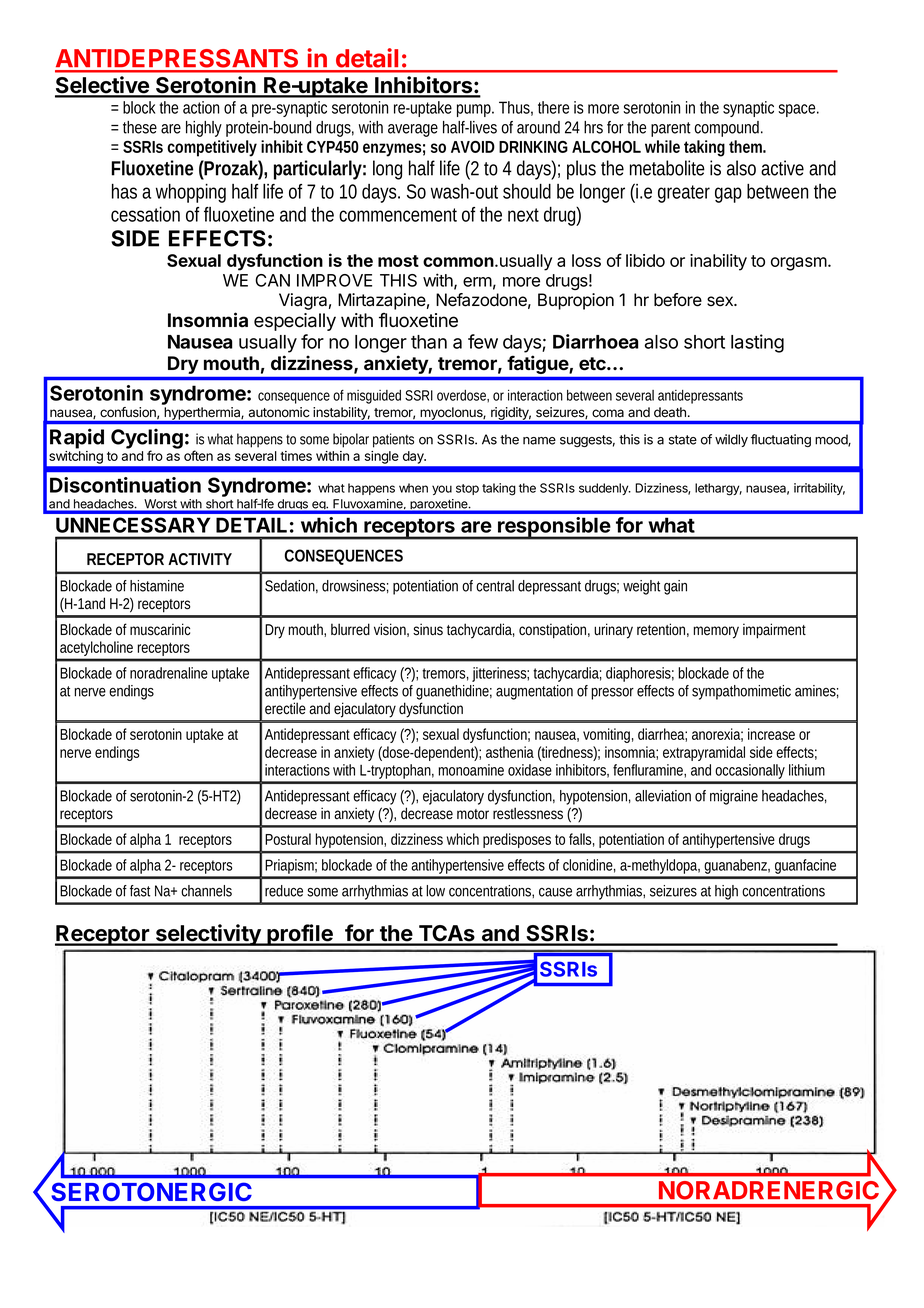 Image resolution: width=924 pixels, height=1308 pixels. Describe the element at coordinates (160, 629) in the screenshot. I see `muscarinic` at that location.
